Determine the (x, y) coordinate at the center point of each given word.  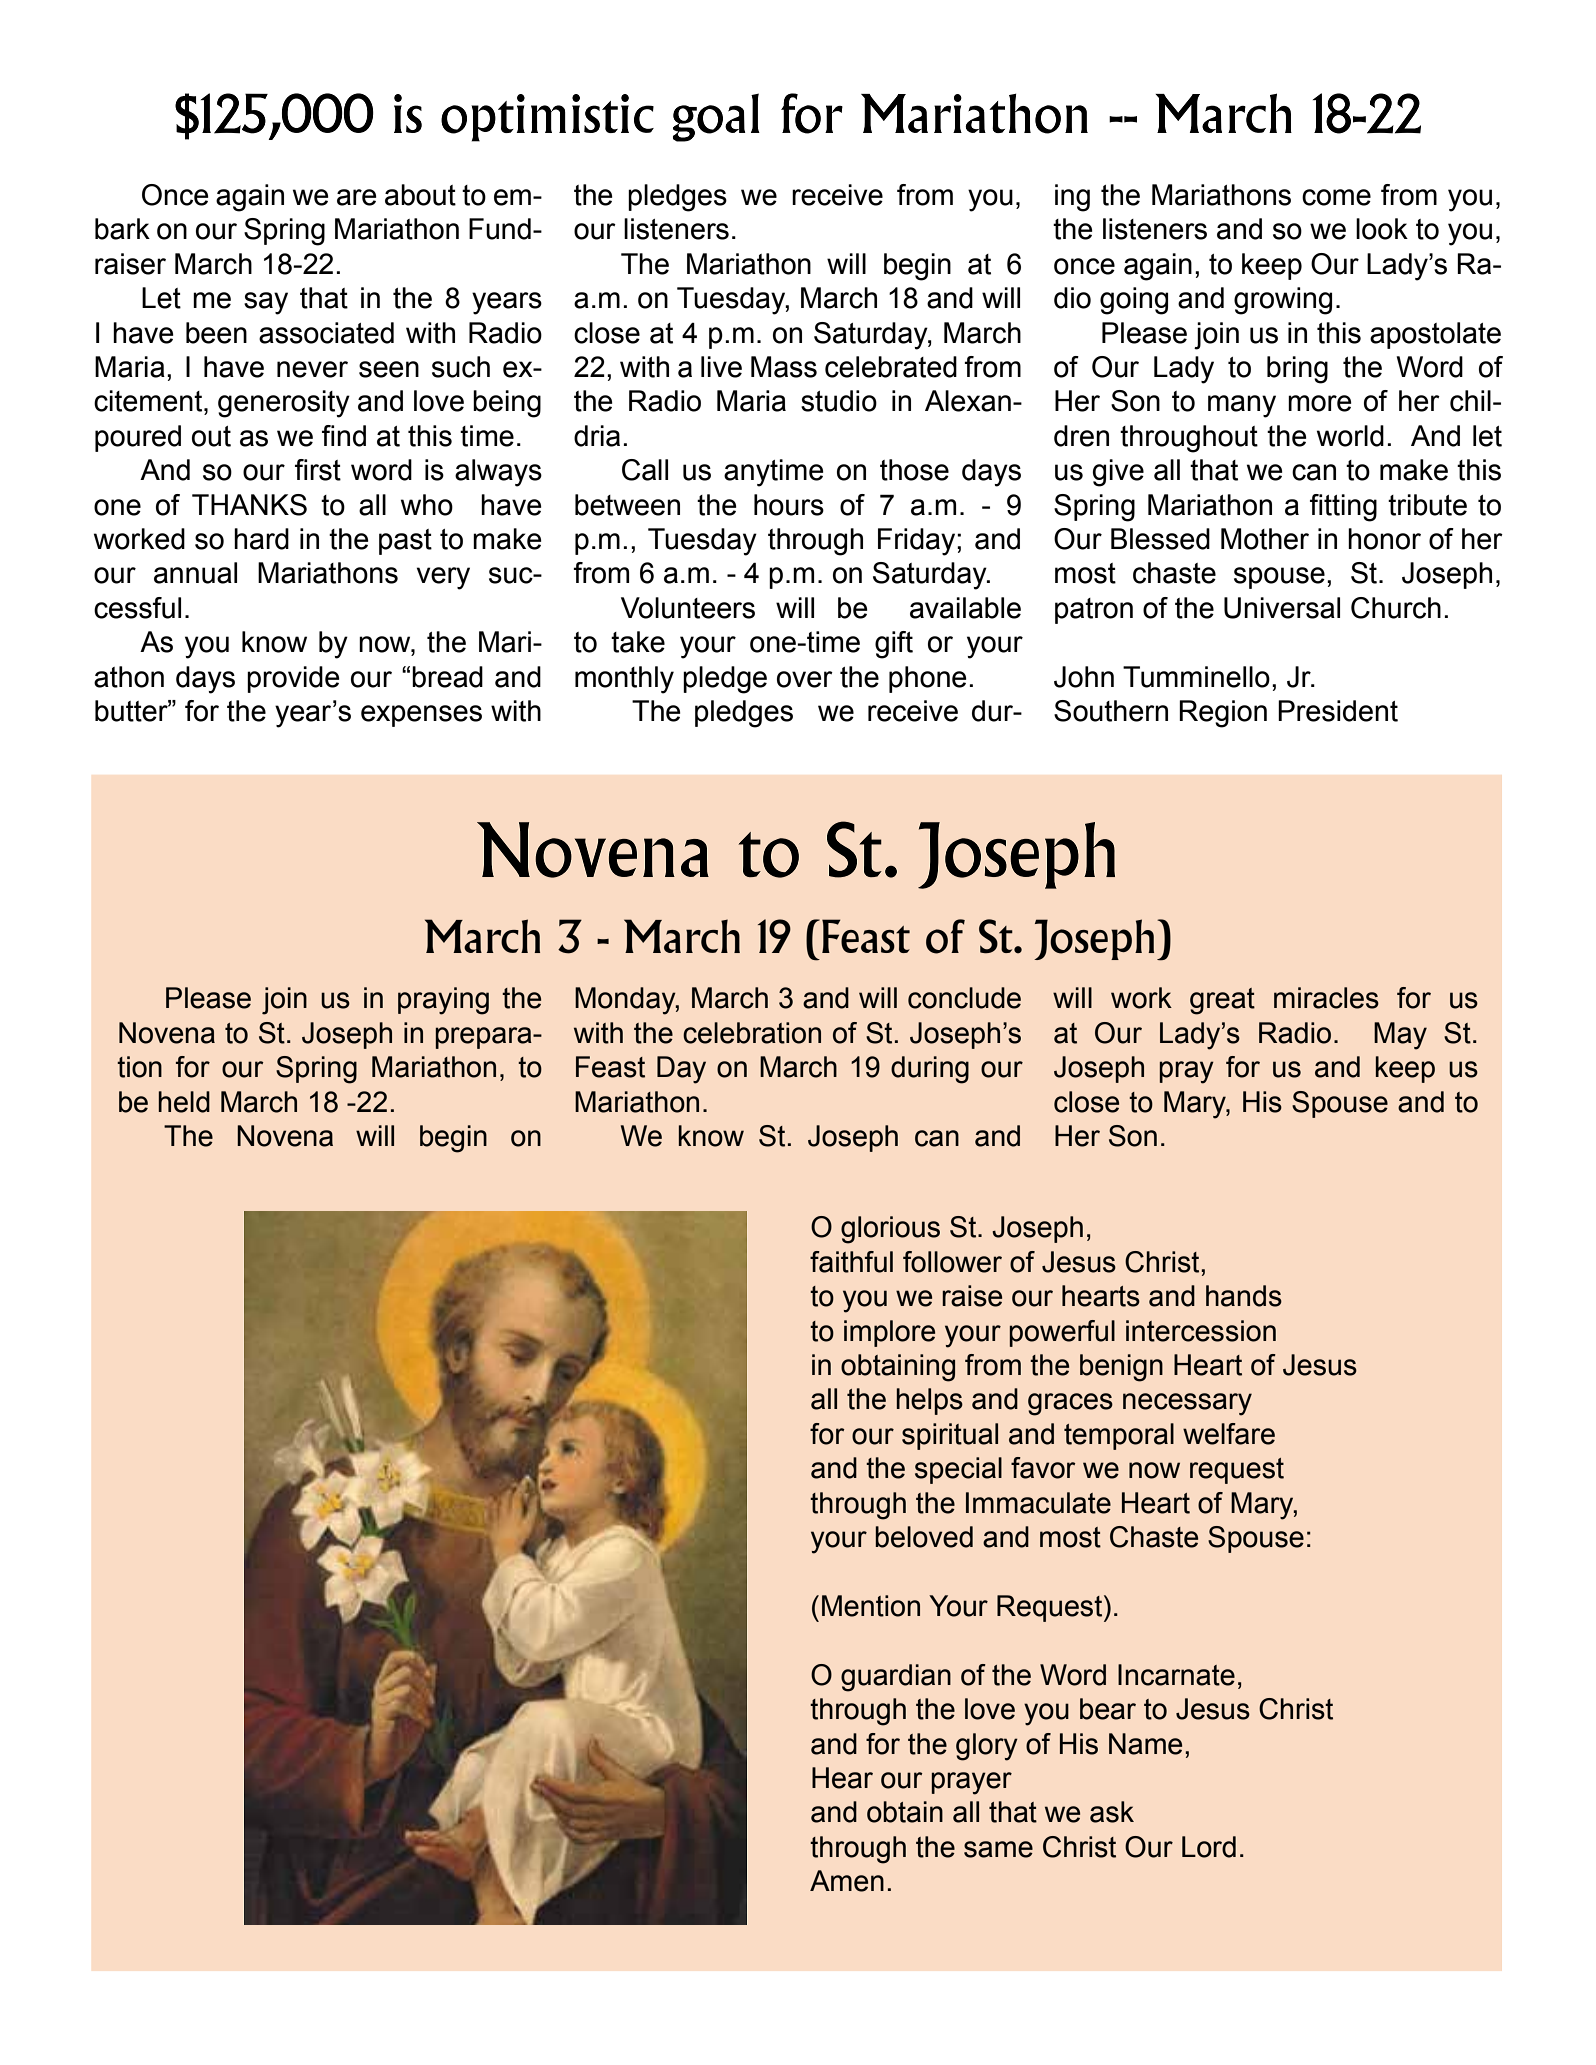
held (184, 1102)
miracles (1326, 998)
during (930, 1070)
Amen (847, 1881)
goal (716, 117)
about (420, 195)
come (1336, 197)
